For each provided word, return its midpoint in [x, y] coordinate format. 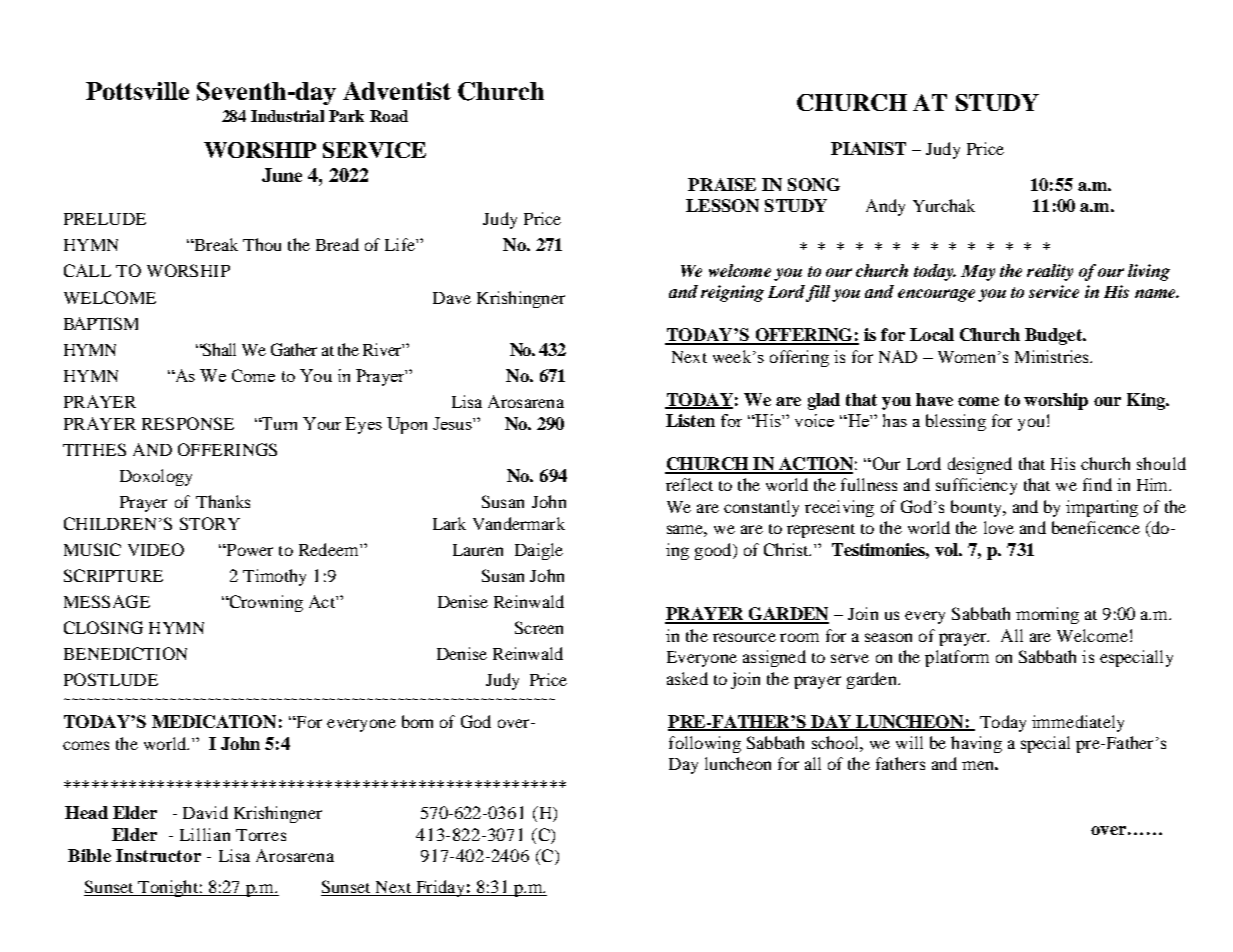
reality [1050, 272]
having [976, 744]
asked [687, 678]
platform [957, 658]
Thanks [223, 501]
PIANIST [868, 148]
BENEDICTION [125, 653]
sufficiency [976, 486]
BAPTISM [101, 323]
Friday [440, 888]
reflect [689, 484]
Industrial [287, 116]
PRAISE [722, 184]
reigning [732, 293]
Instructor [158, 855]
